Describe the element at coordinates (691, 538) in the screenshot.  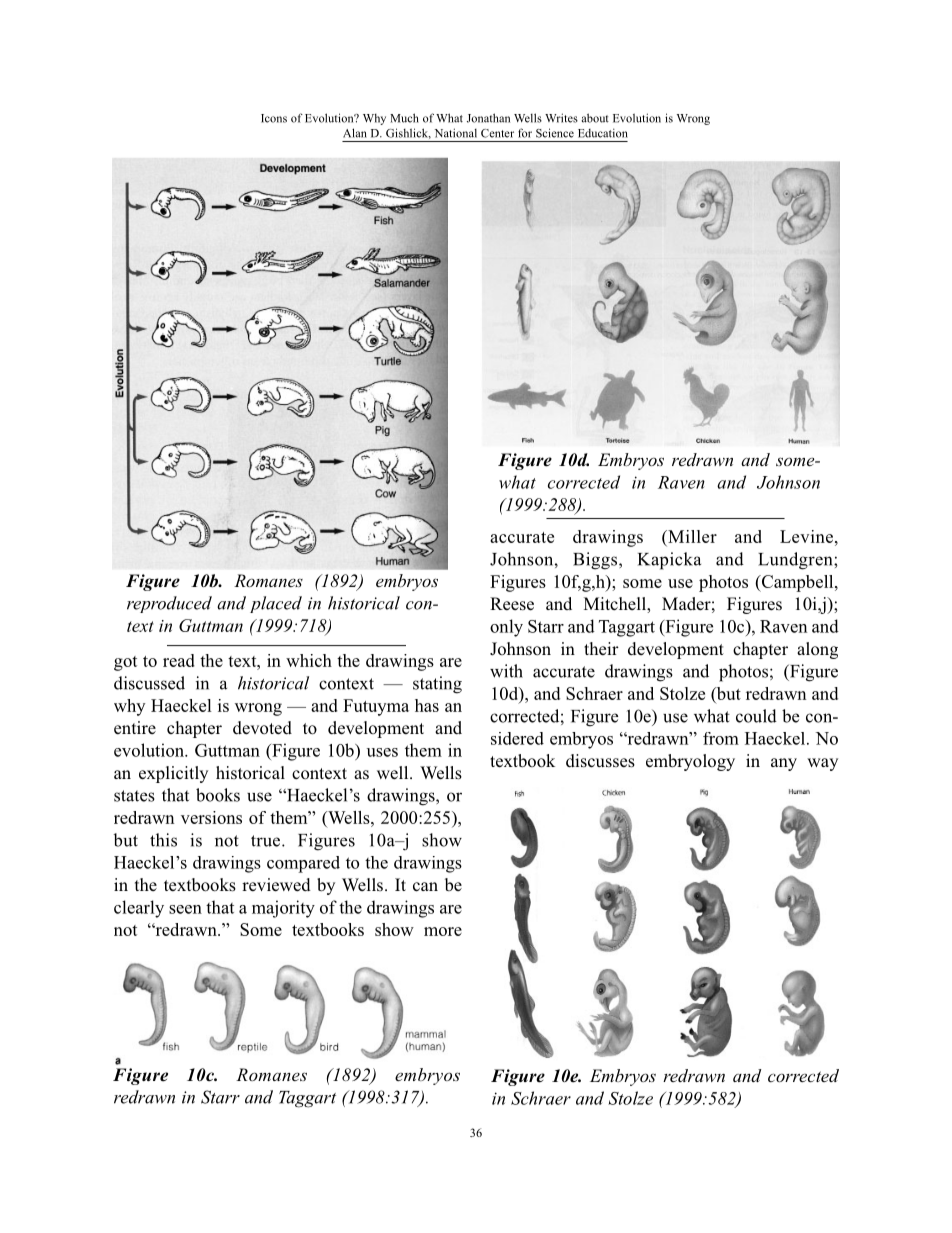
I see `Miller` at that location.
